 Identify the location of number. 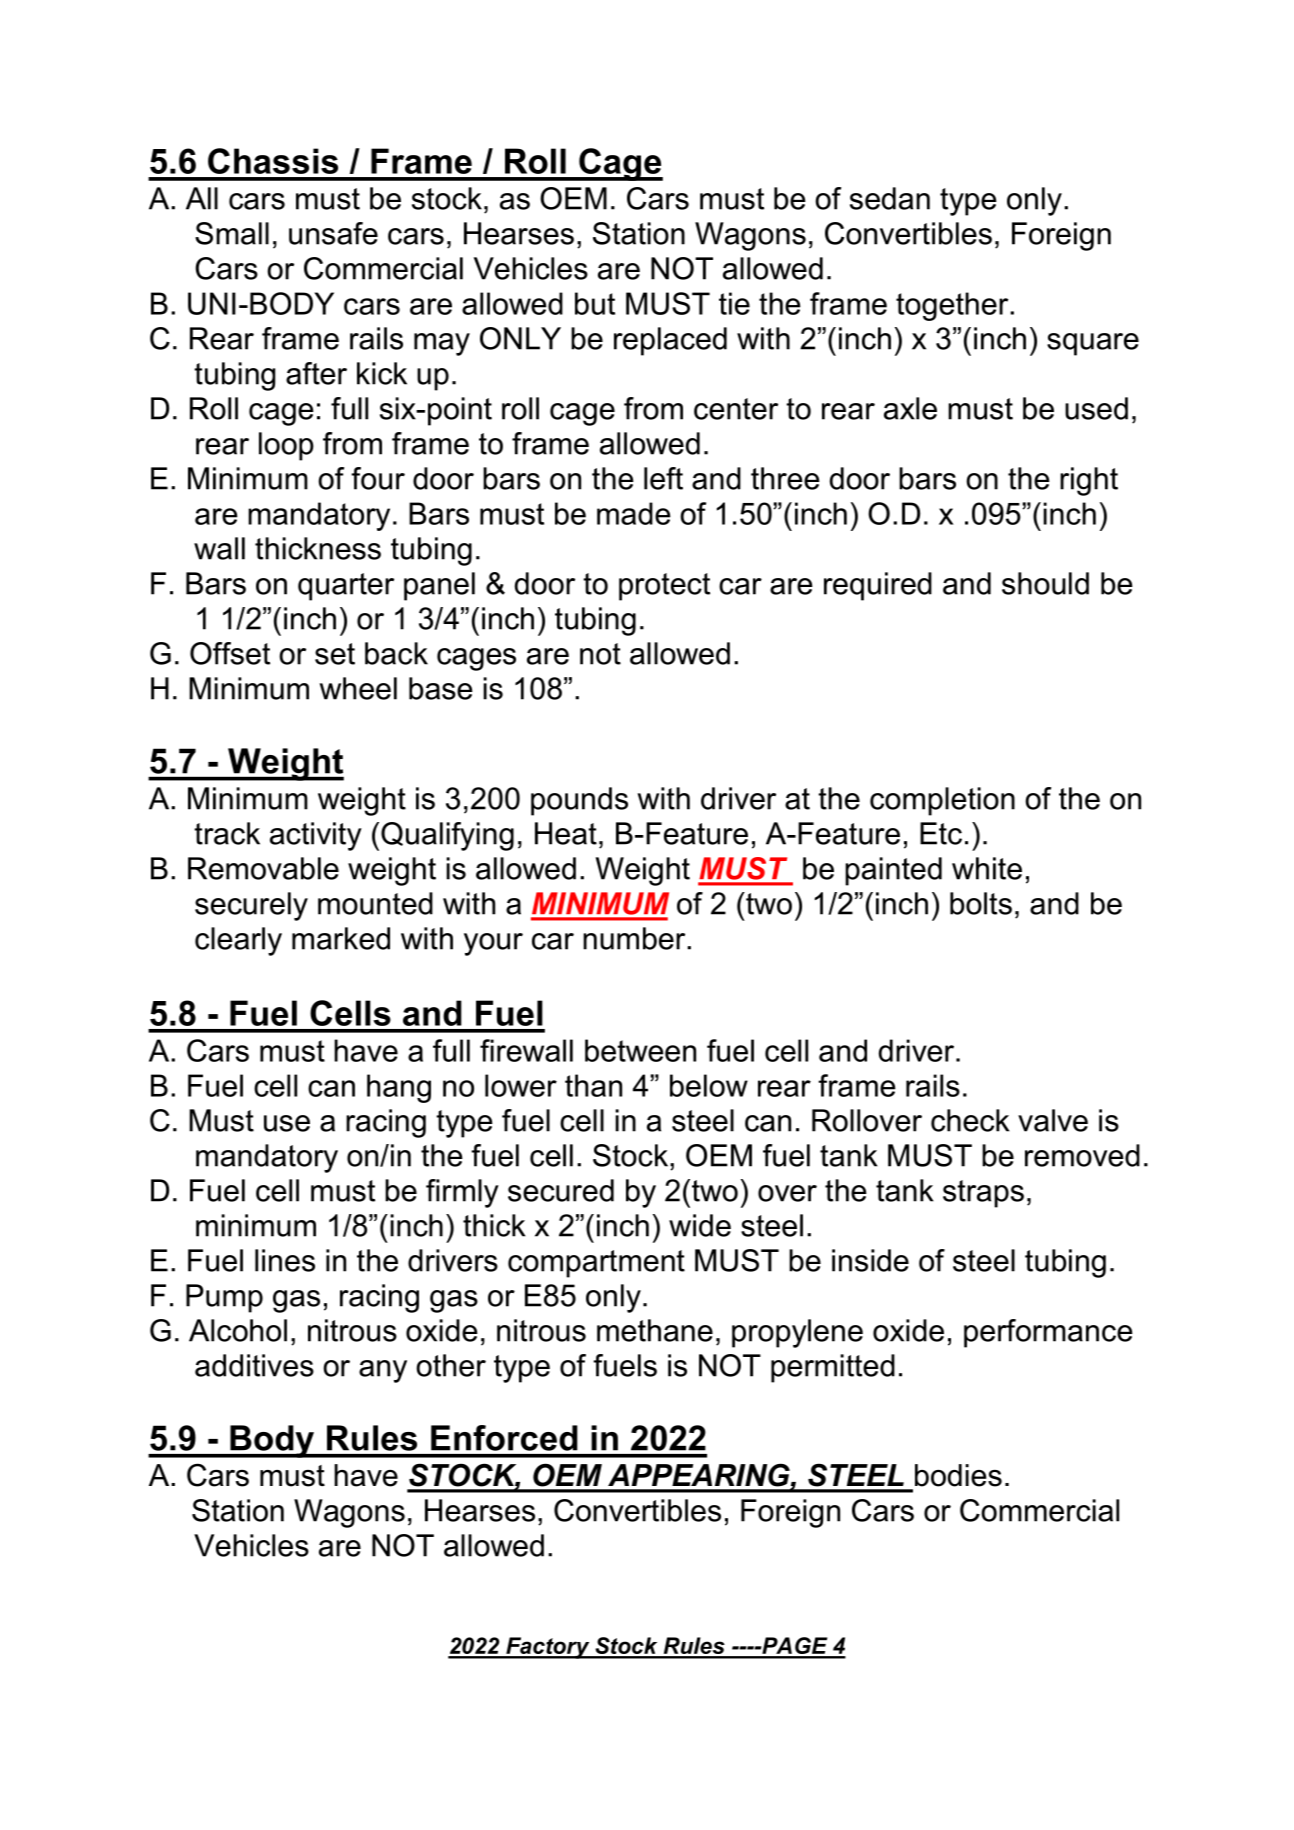
(635, 938).
